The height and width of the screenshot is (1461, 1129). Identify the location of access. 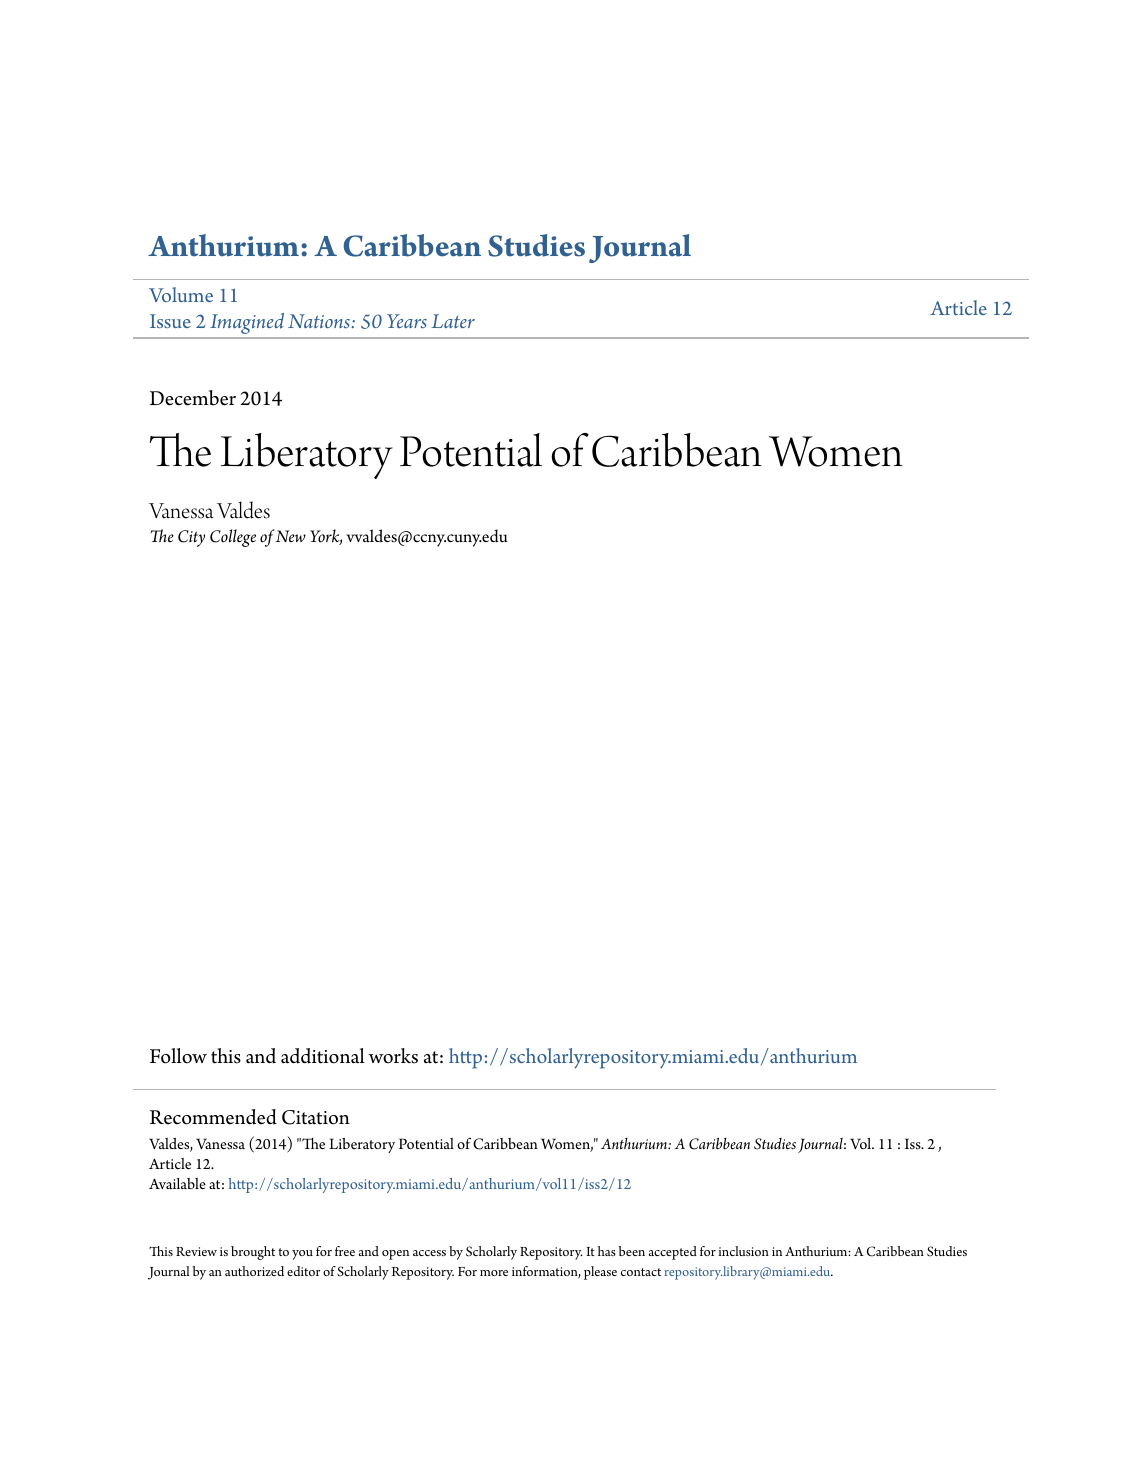
(429, 1253).
